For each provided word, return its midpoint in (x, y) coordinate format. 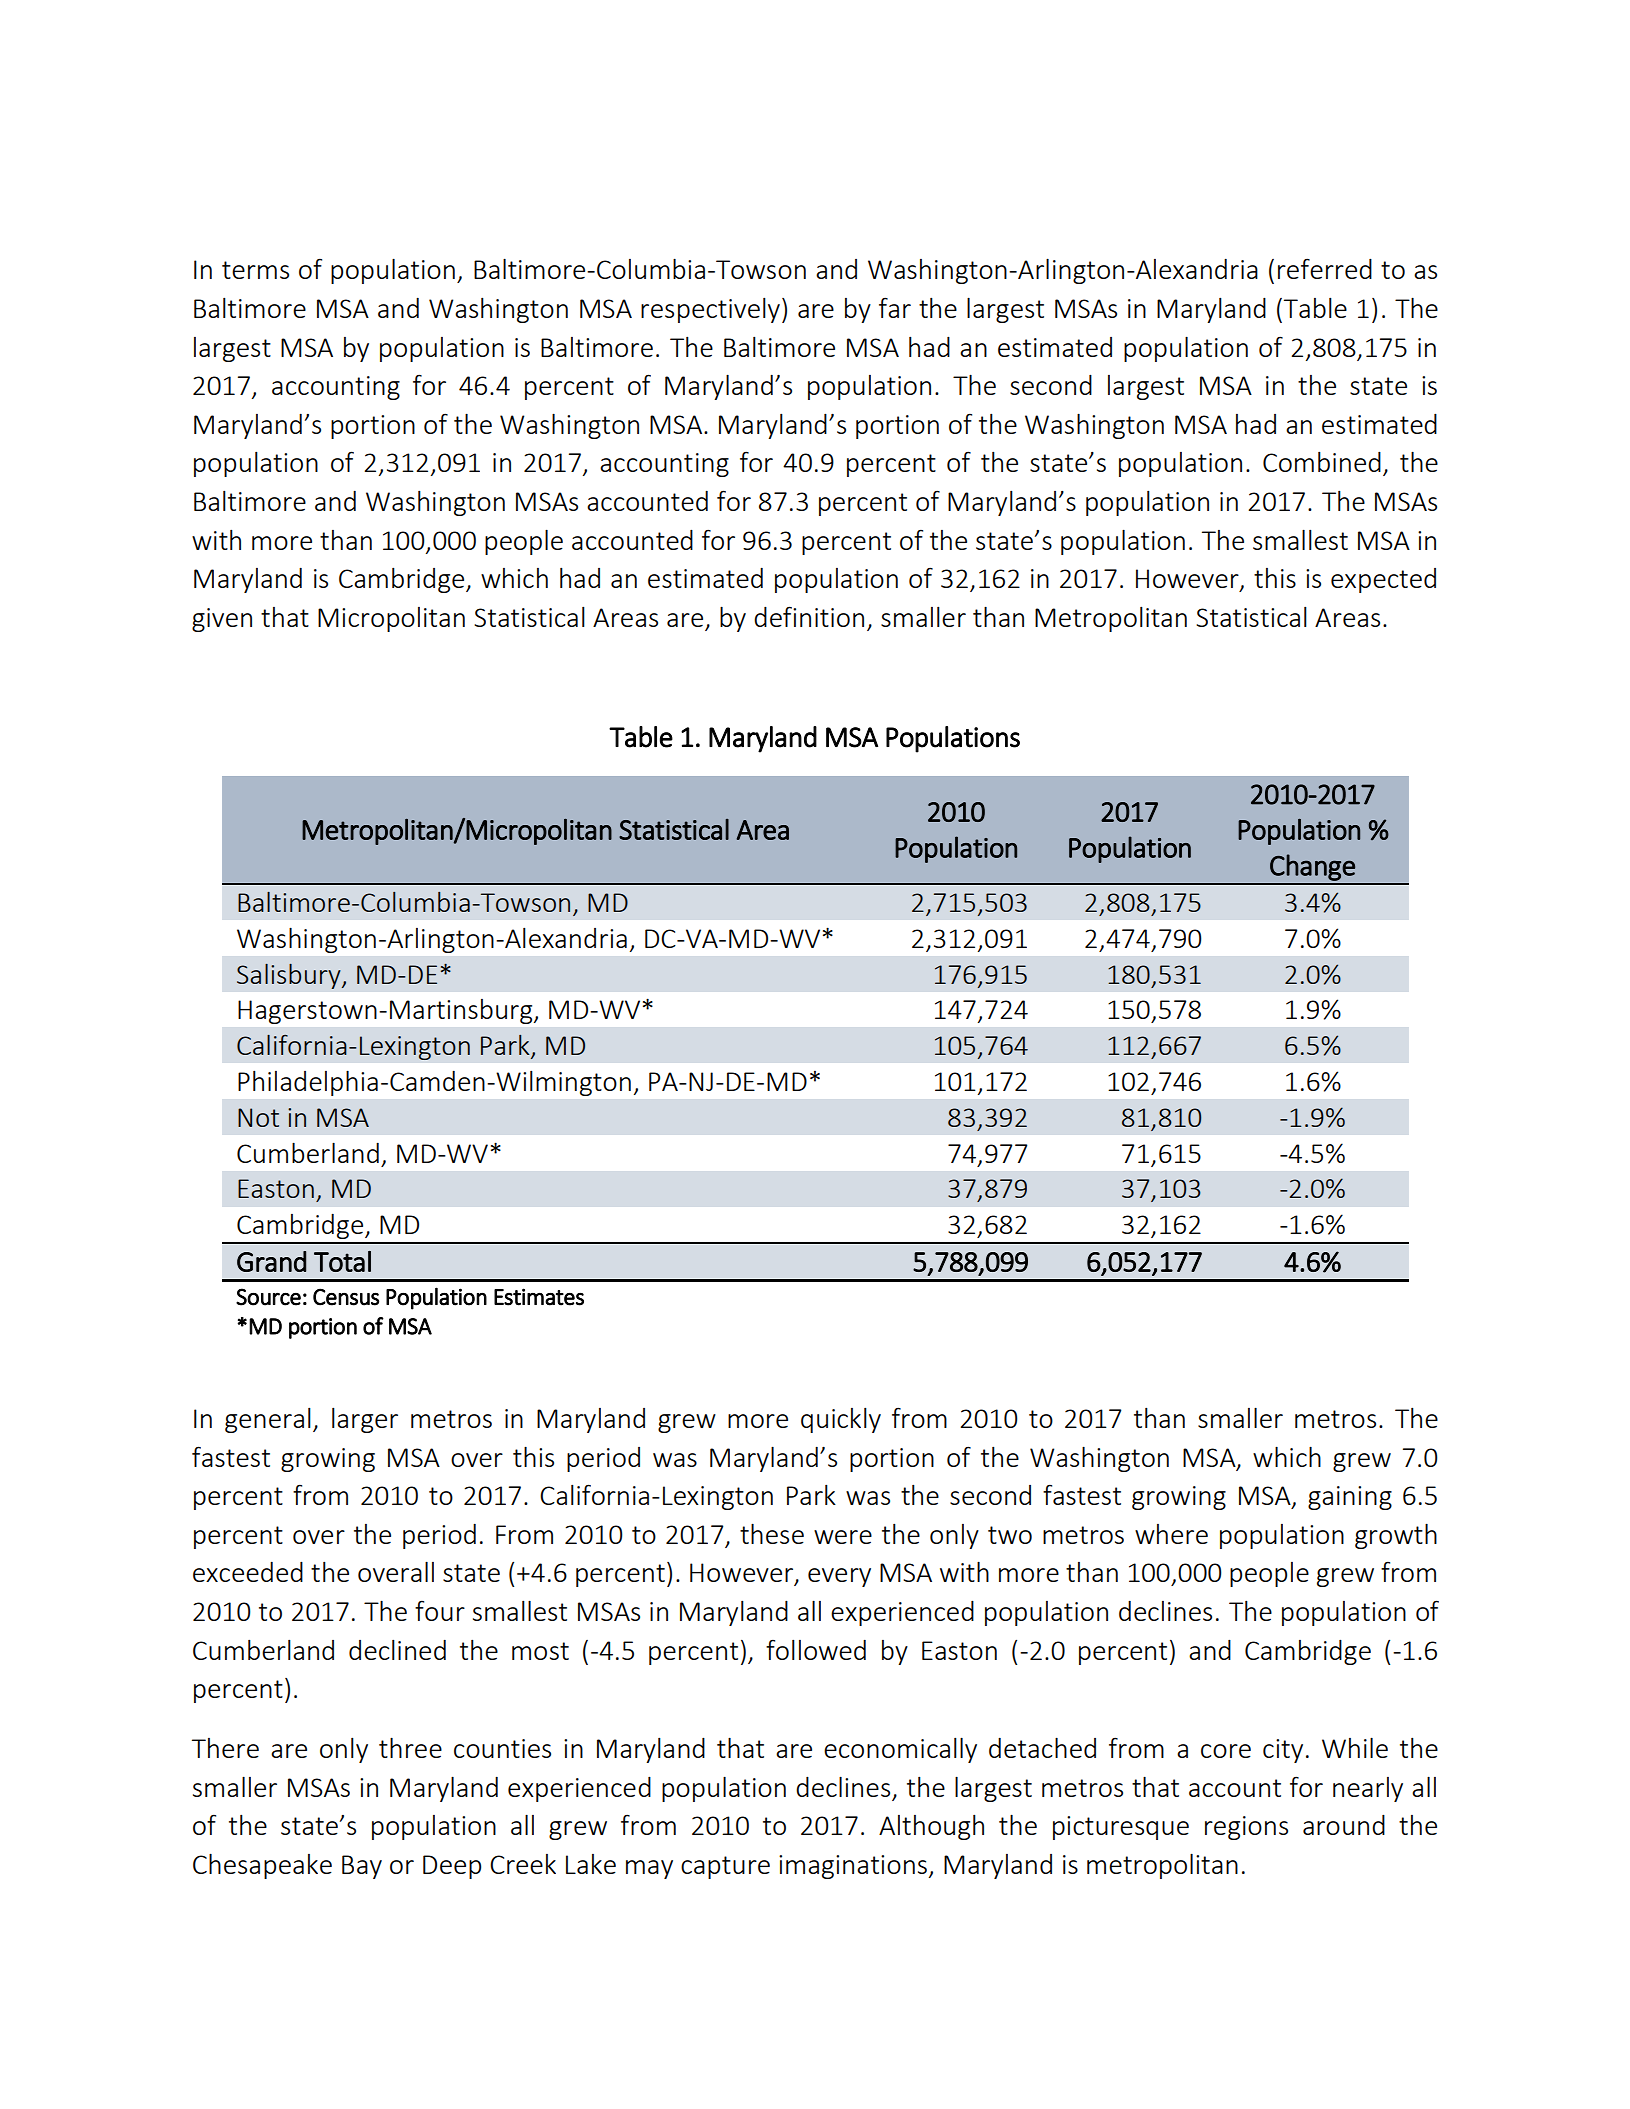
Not (258, 1117)
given (222, 620)
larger (365, 1420)
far (895, 307)
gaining (1350, 1498)
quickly (841, 1420)
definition (809, 616)
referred (1325, 268)
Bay (362, 1867)
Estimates (539, 1297)
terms (255, 270)
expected (1383, 580)
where (1171, 1534)
